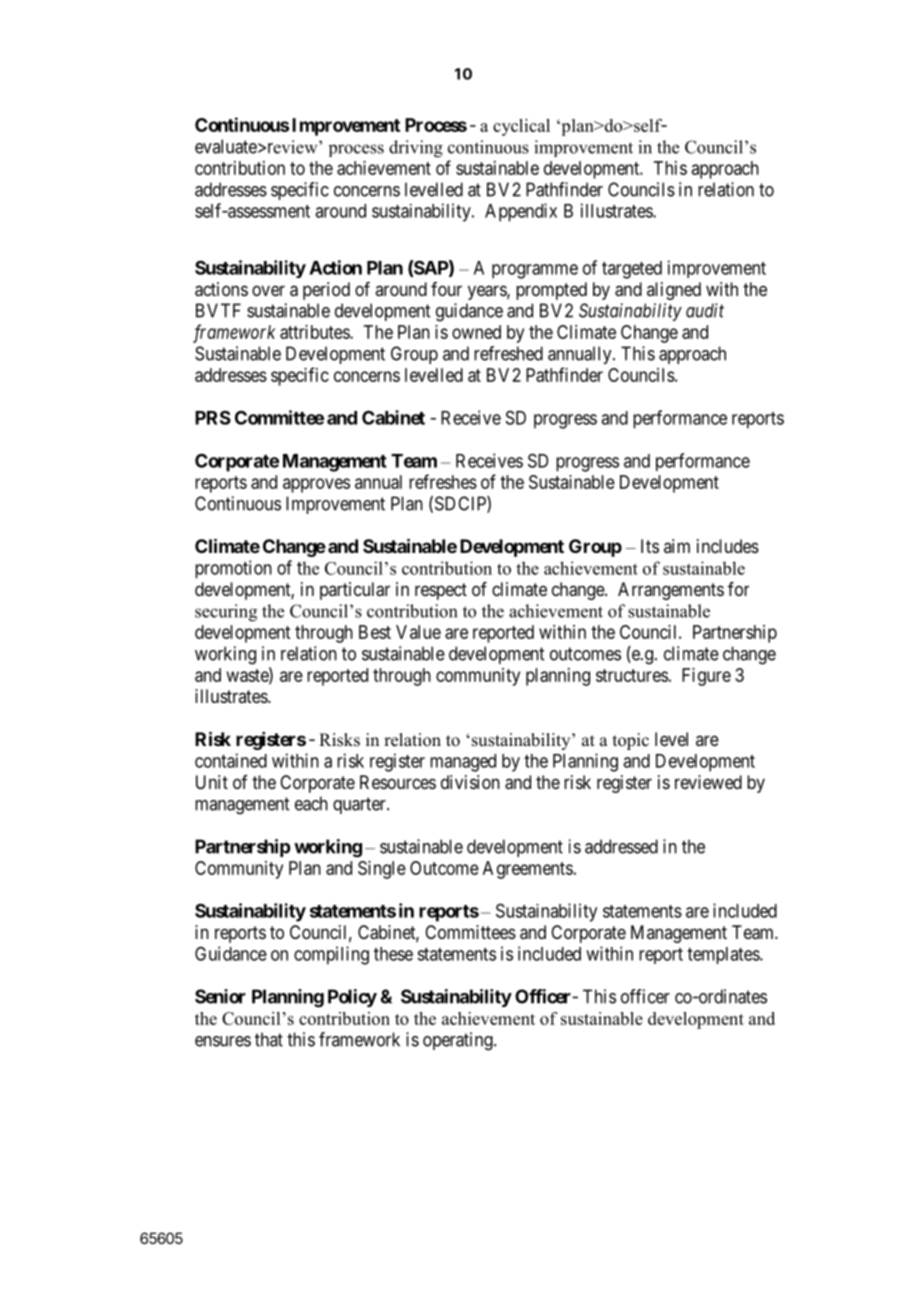 The image size is (924, 1308). Describe the element at coordinates (459, 1041) in the document. I see `operating` at that location.
